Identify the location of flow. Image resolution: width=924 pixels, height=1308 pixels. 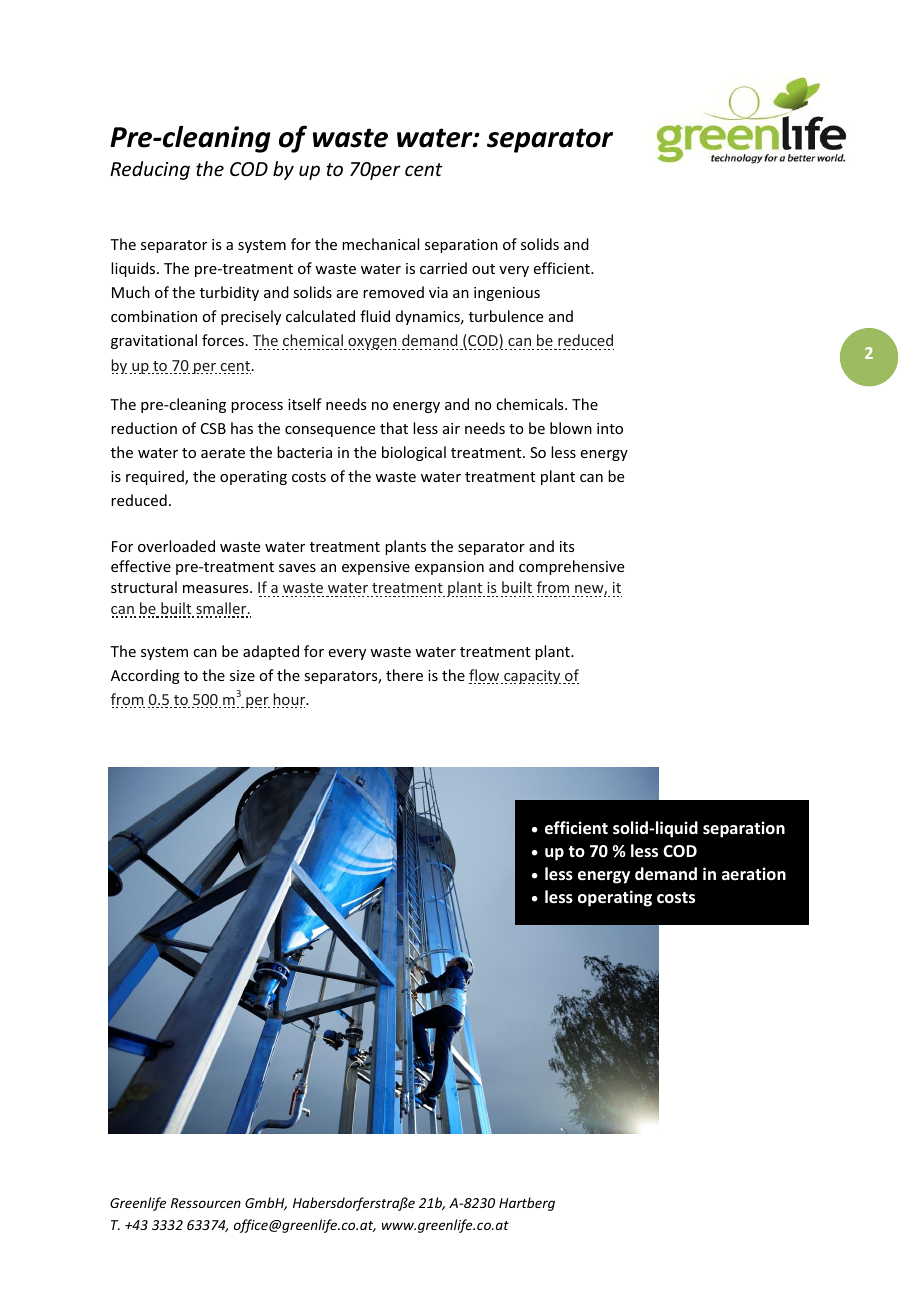
(485, 676).
